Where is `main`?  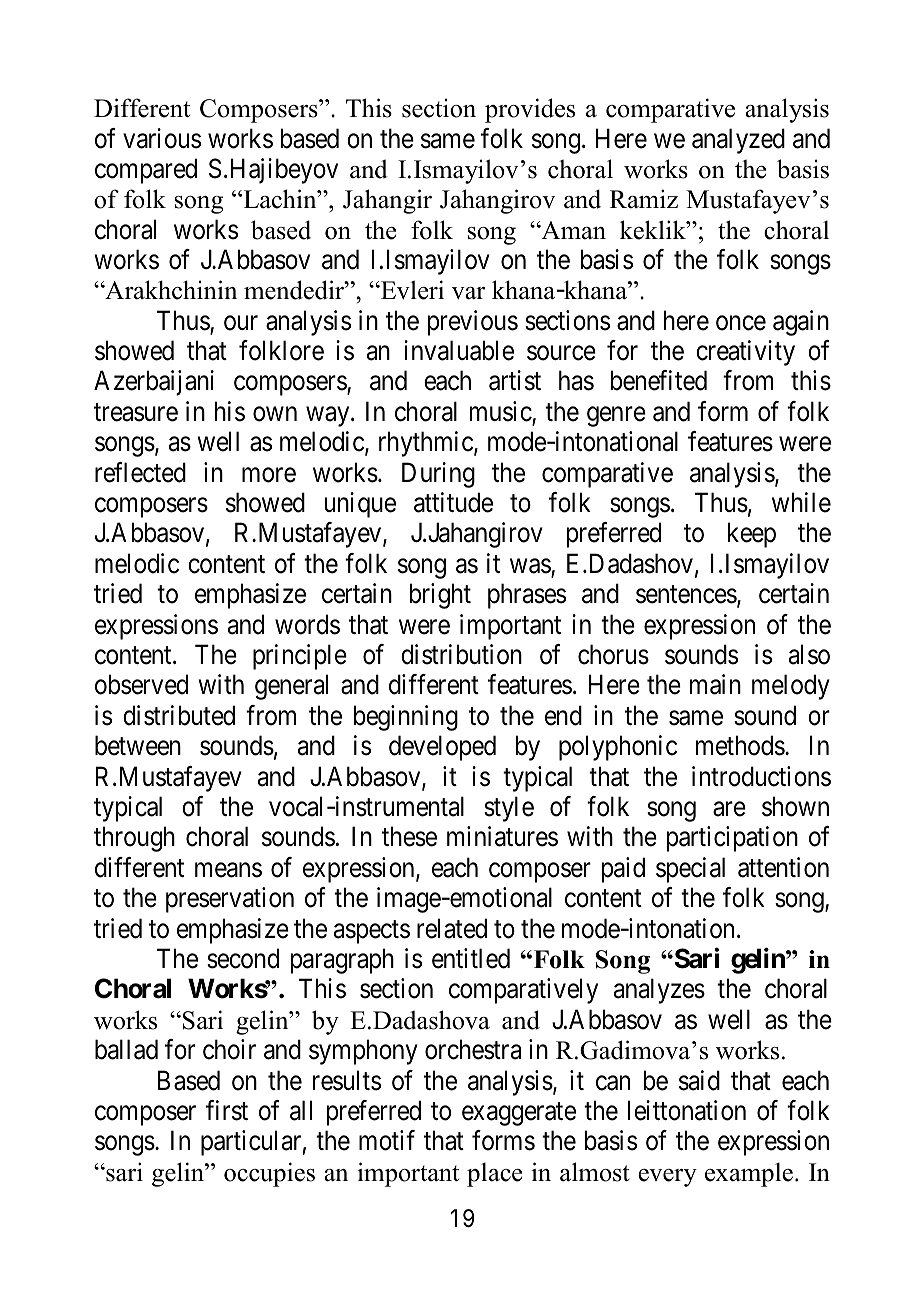 main is located at coordinates (715, 684).
